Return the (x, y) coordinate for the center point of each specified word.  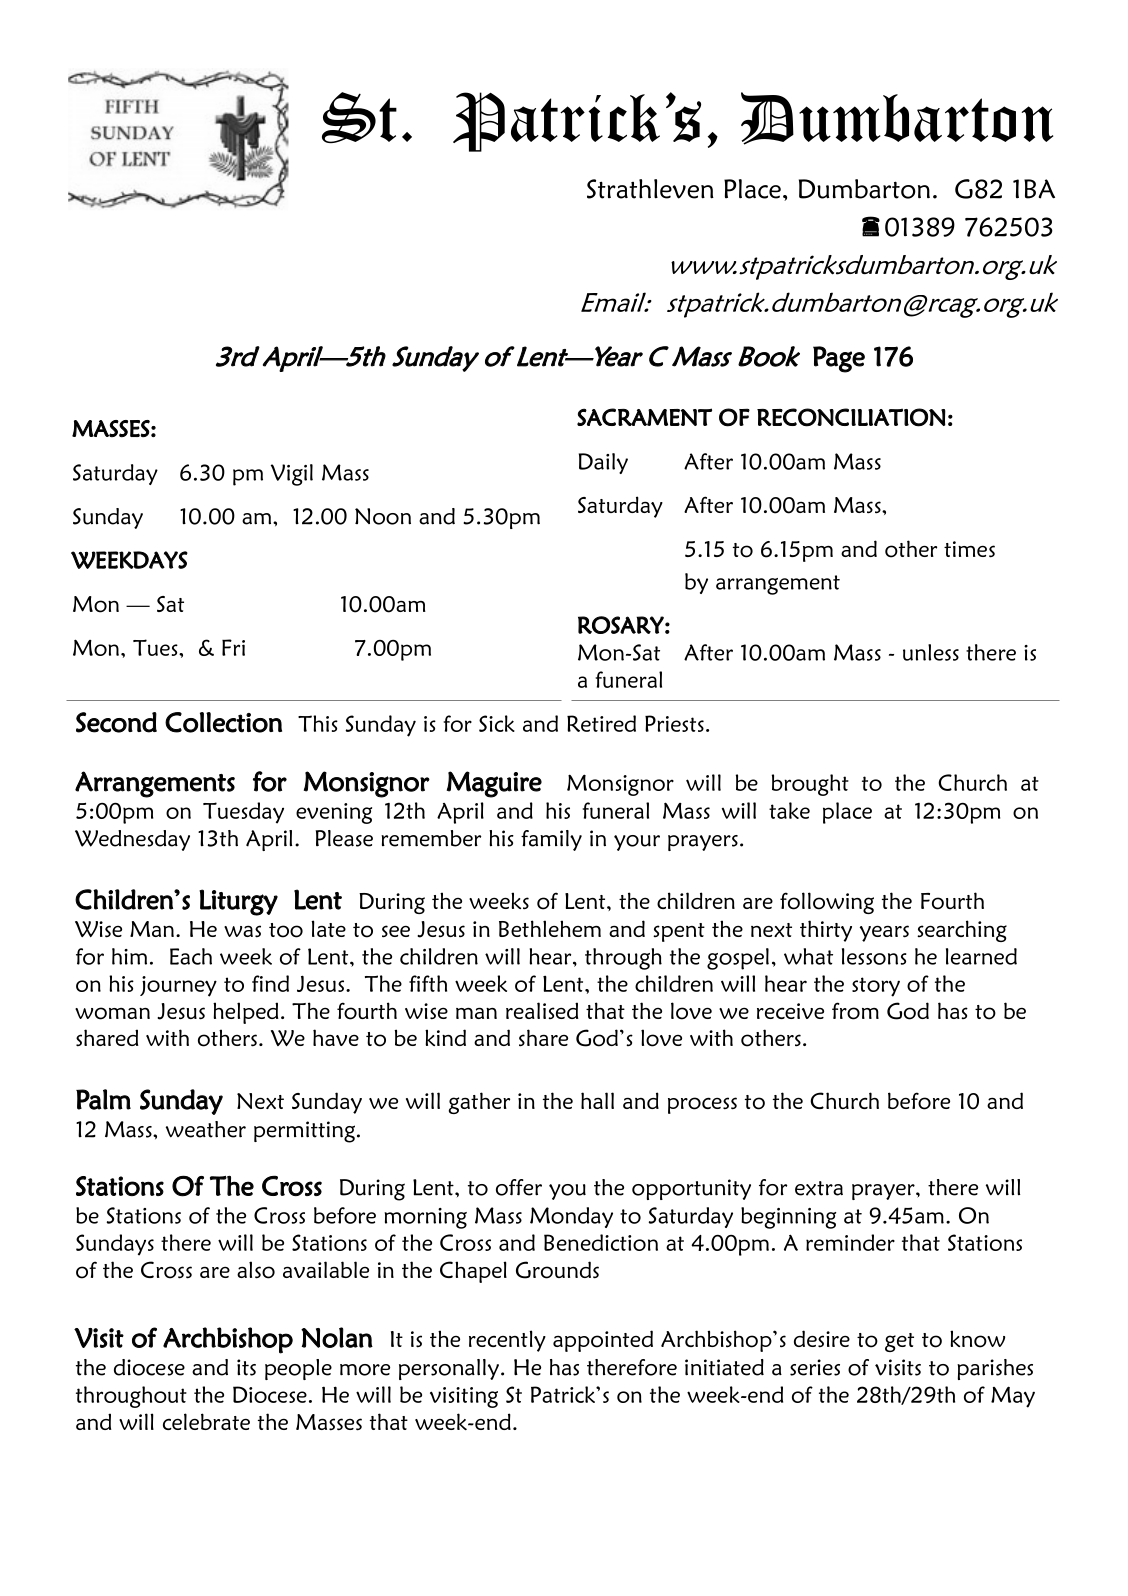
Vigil (292, 475)
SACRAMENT (644, 417)
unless (931, 652)
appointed (603, 1341)
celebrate (206, 1421)
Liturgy (238, 902)
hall (597, 1100)
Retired (601, 723)
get (899, 1342)
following (827, 903)
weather (206, 1129)
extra (819, 1188)
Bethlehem (550, 928)
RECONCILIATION (851, 417)
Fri (233, 647)
